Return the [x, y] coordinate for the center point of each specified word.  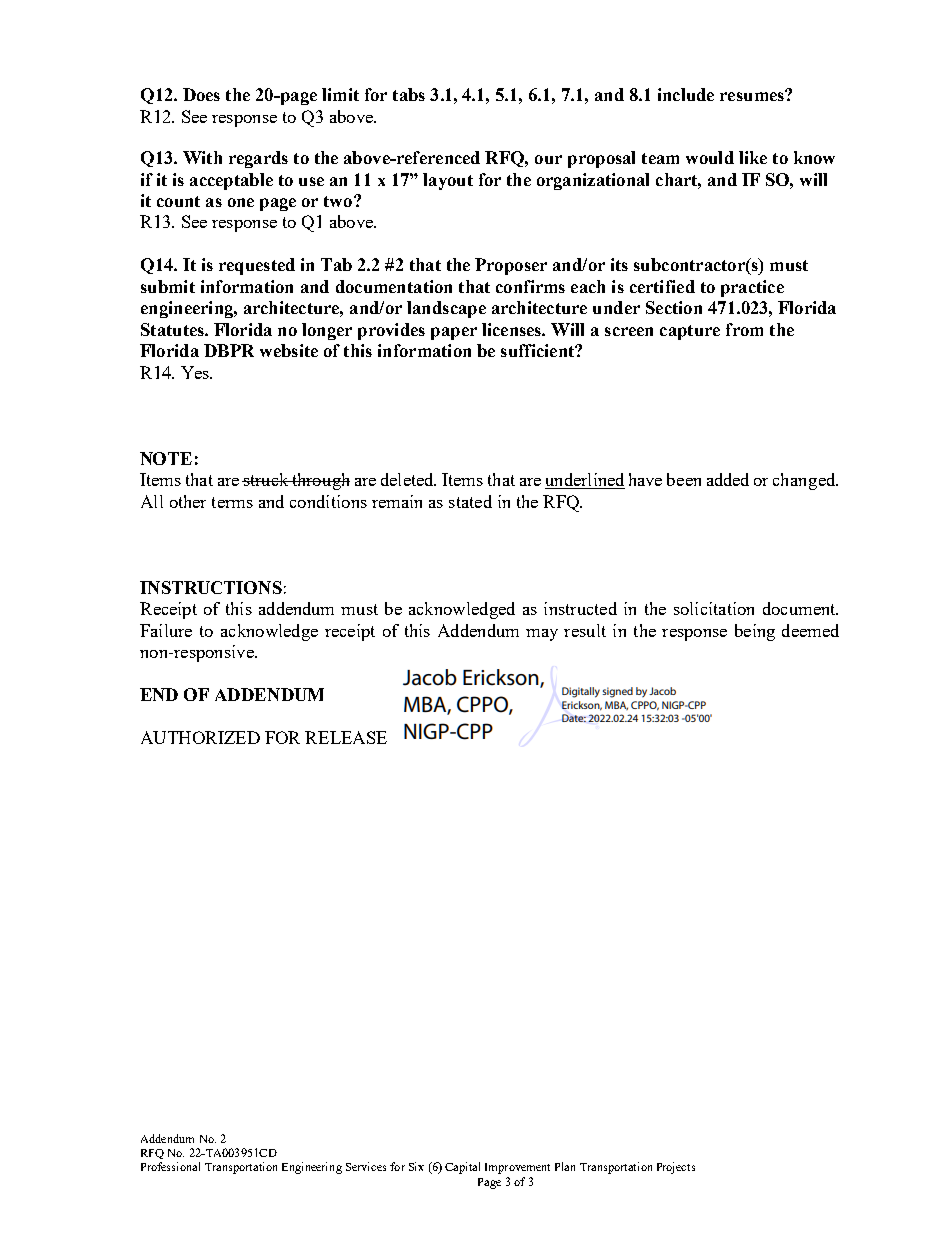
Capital [462, 1168]
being [755, 632]
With [202, 157]
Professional [170, 1166]
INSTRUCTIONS [211, 587]
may [542, 635]
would [710, 157]
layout [448, 181]
